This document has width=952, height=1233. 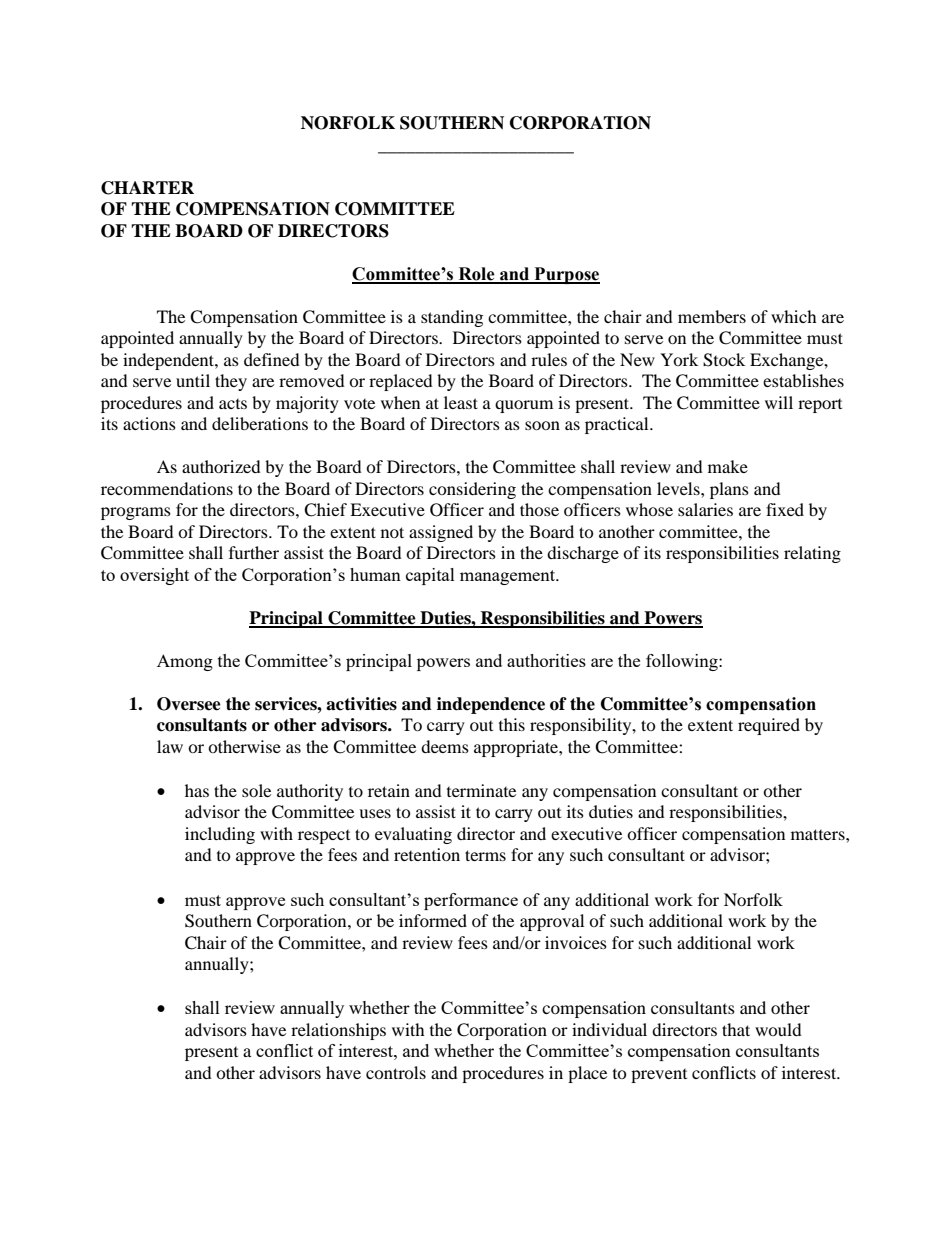 I want to click on relationships, so click(x=338, y=1031).
